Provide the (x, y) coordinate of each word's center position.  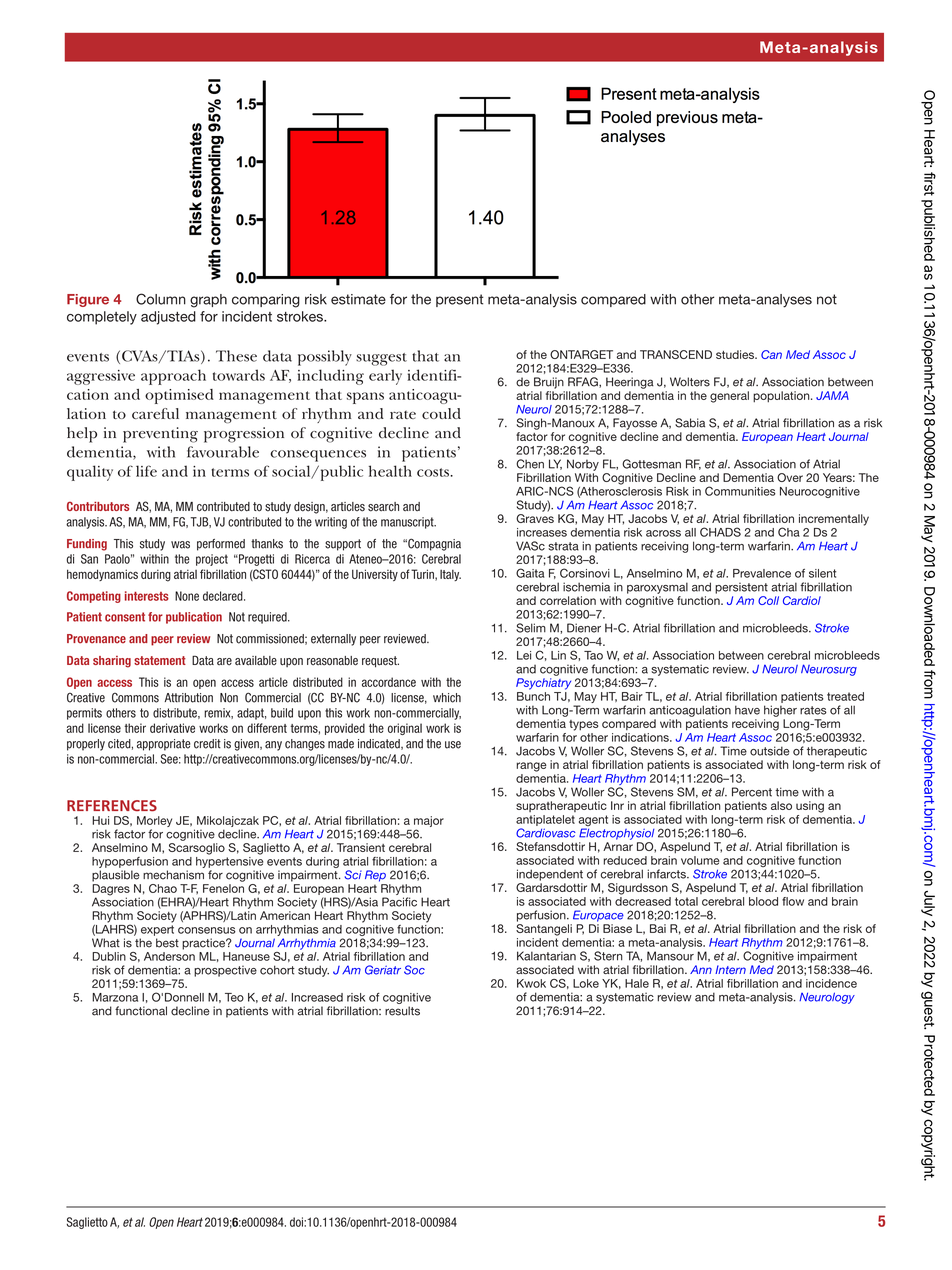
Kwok (531, 983)
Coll (768, 600)
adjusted (168, 318)
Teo (234, 997)
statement (160, 660)
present (459, 300)
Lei (524, 655)
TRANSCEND (676, 354)
